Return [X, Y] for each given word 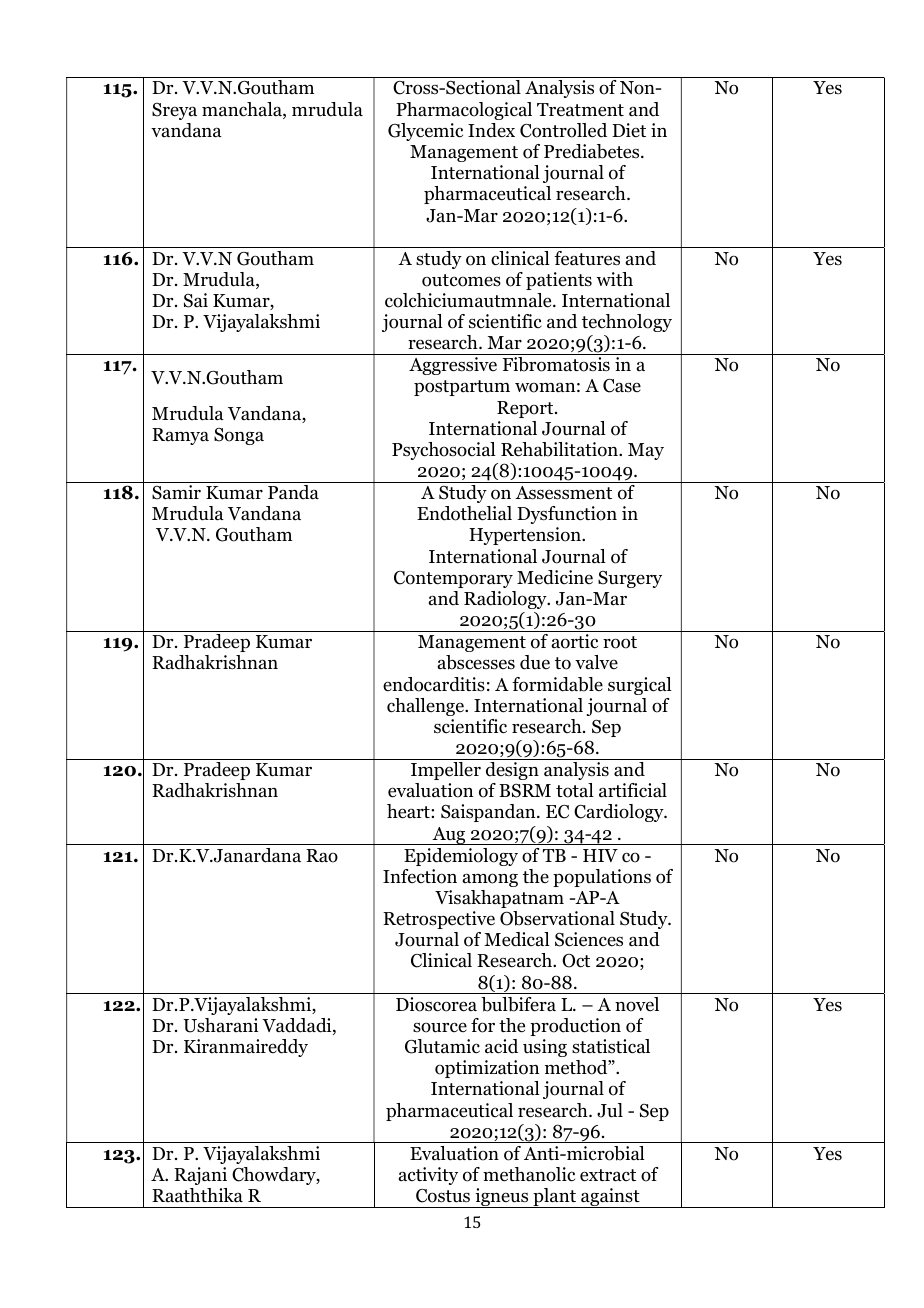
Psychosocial [444, 451]
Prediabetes [593, 151]
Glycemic [425, 132]
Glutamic [442, 1046]
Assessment [563, 493]
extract [608, 1175]
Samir [176, 492]
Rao [322, 856]
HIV [600, 855]
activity [428, 1176]
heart [409, 811]
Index [491, 130]
